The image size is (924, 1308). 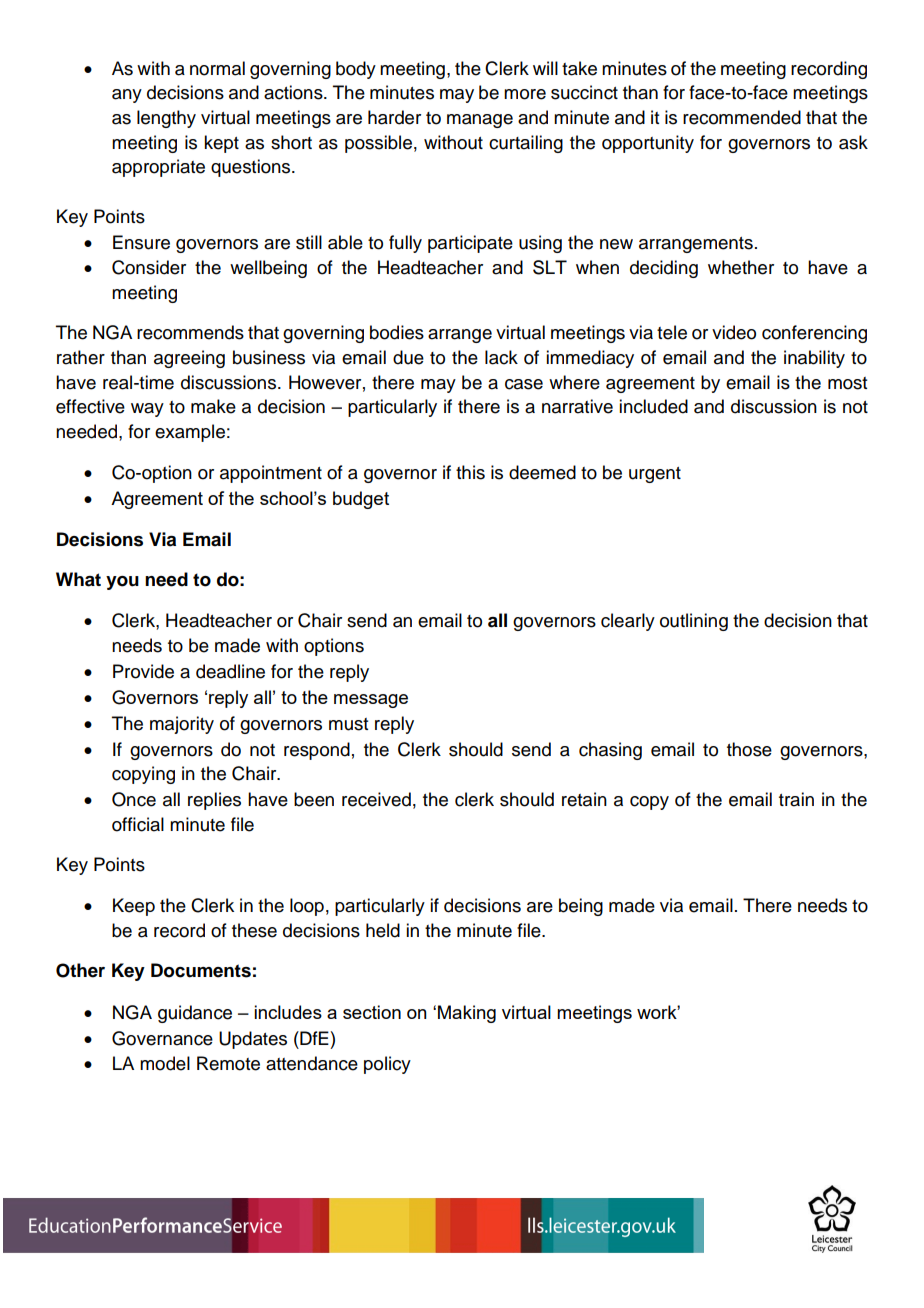 What do you see at coordinates (166, 119) in the document?
I see `lengthy` at bounding box center [166, 119].
